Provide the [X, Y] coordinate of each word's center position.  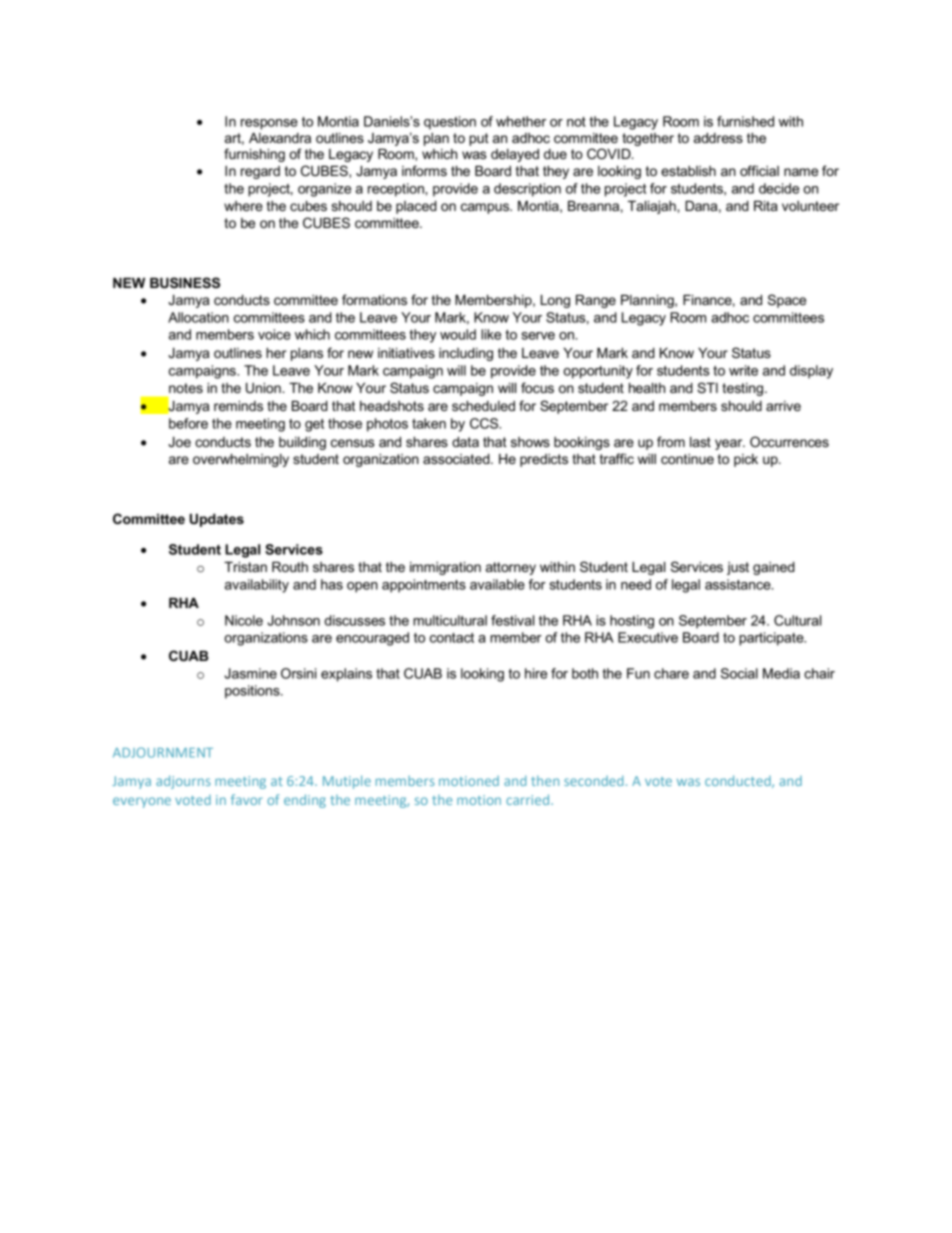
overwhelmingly [241, 460]
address [718, 138]
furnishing [254, 155]
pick [746, 460]
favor [247, 799]
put [479, 139]
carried [529, 799]
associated [457, 459]
